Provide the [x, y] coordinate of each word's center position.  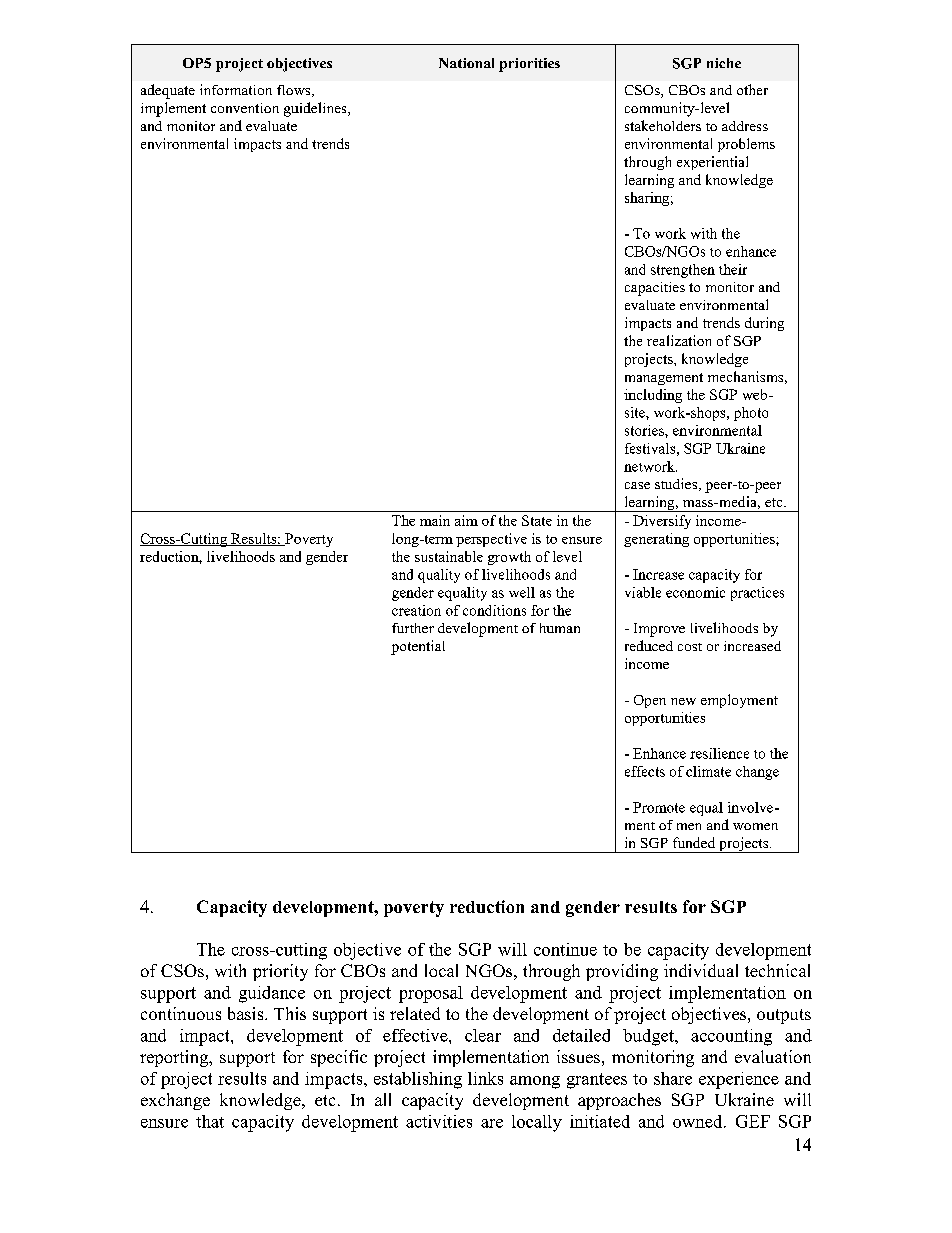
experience [739, 1080]
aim [466, 520]
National [466, 63]
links [485, 1078]
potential [418, 647]
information [236, 89]
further [413, 628]
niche [724, 63]
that [210, 1121]
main [435, 520]
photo [751, 414]
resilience [719, 753]
